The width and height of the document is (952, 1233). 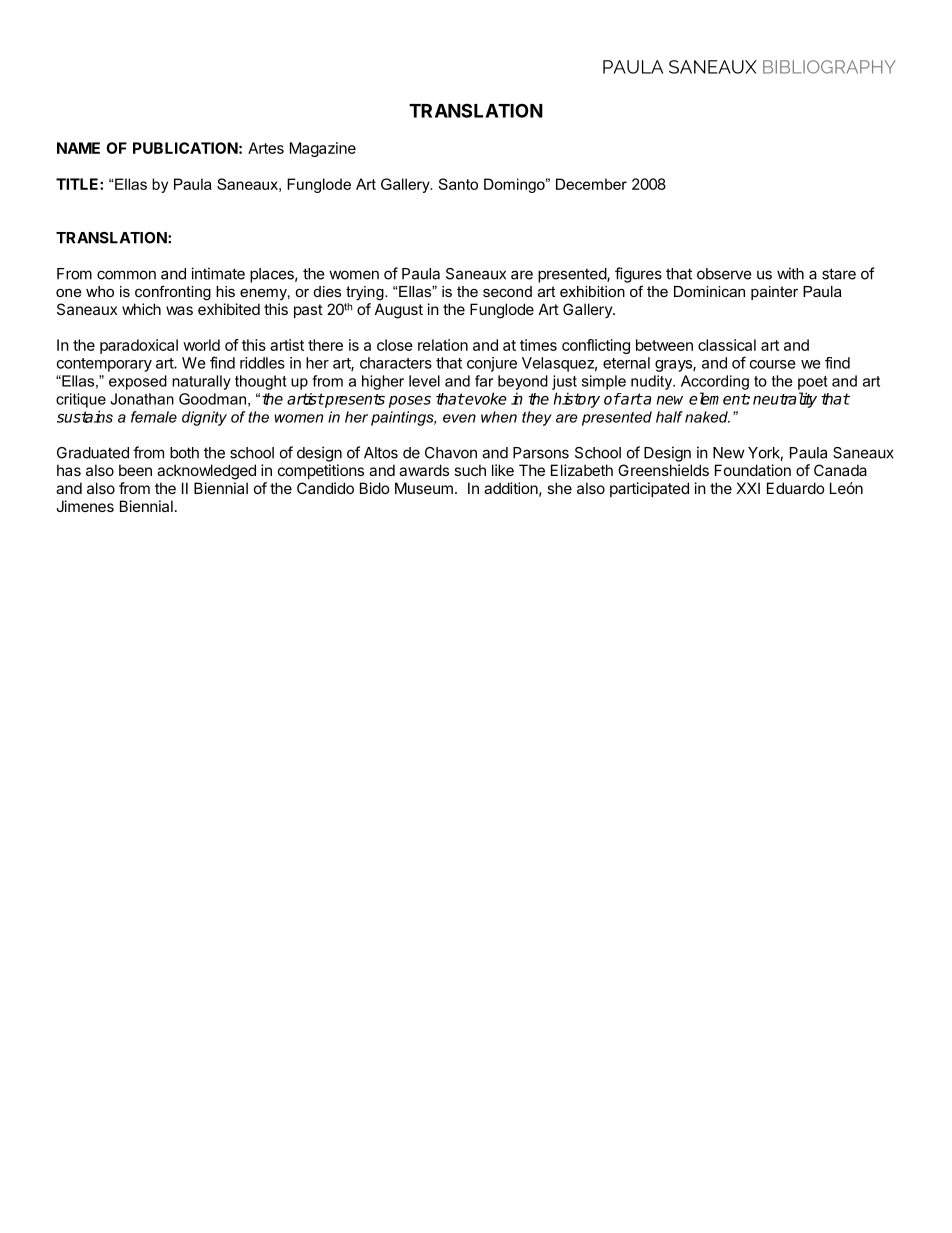 What do you see at coordinates (591, 184) in the document?
I see `December` at bounding box center [591, 184].
